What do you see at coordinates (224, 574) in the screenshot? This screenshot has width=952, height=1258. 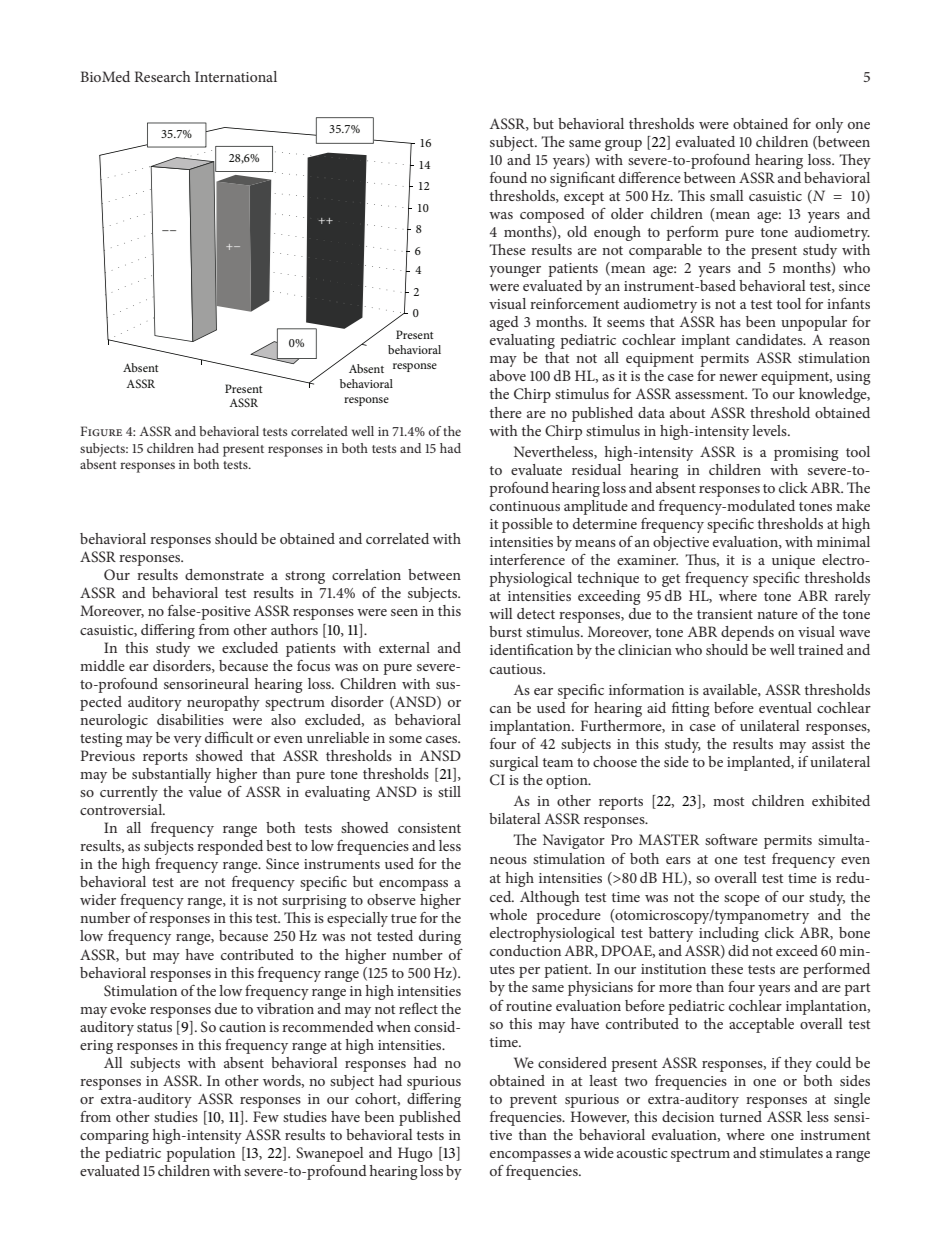 I see `demonstrate` at bounding box center [224, 574].
